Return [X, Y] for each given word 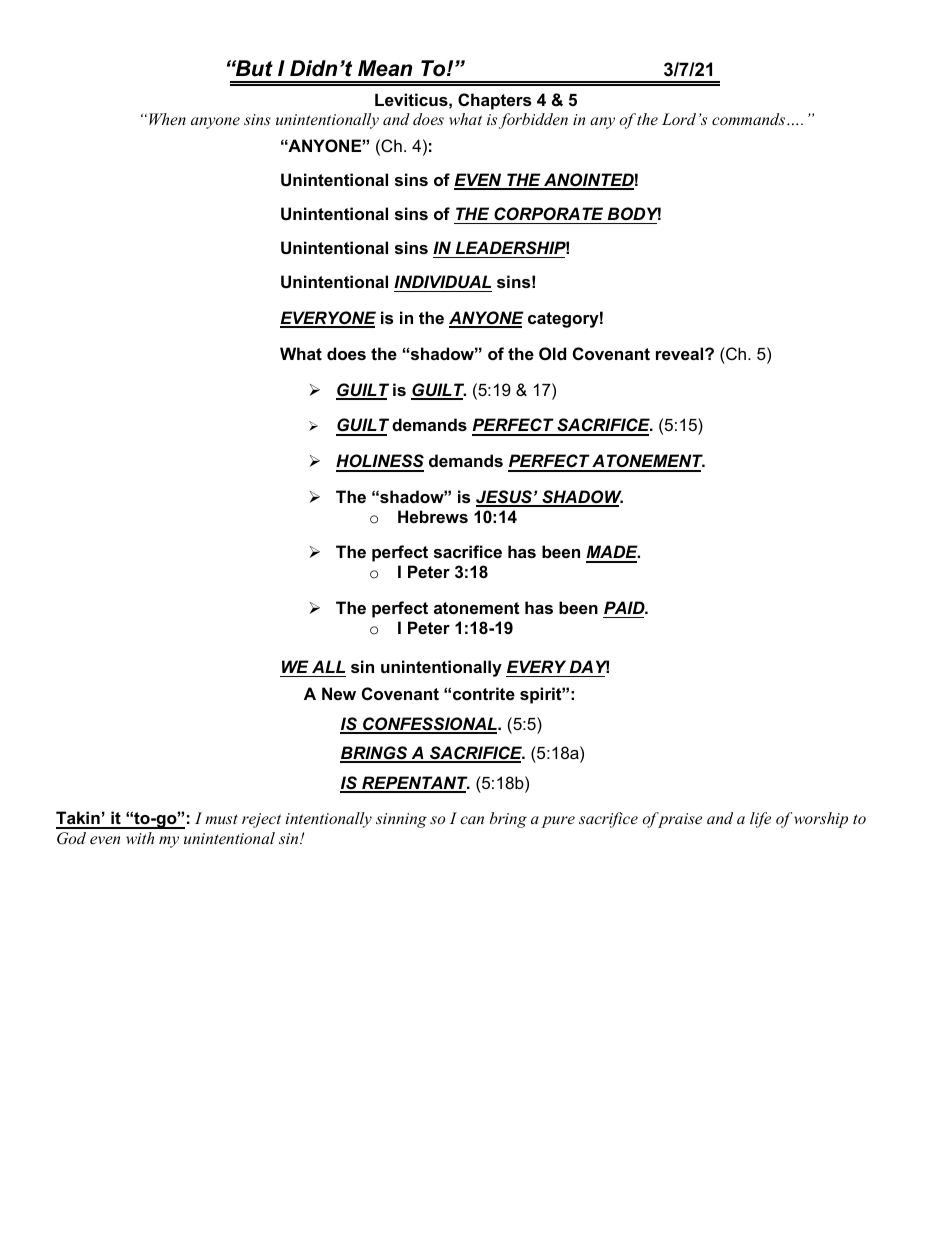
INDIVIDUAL [442, 281]
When [167, 119]
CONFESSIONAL [430, 725]
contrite [484, 693]
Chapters [494, 101]
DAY [589, 666]
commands [748, 119]
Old [552, 353]
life [760, 820]
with [140, 838]
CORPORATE [548, 214]
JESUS [505, 498]
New [339, 693]
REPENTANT [415, 784]
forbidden [533, 121]
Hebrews [433, 516]
